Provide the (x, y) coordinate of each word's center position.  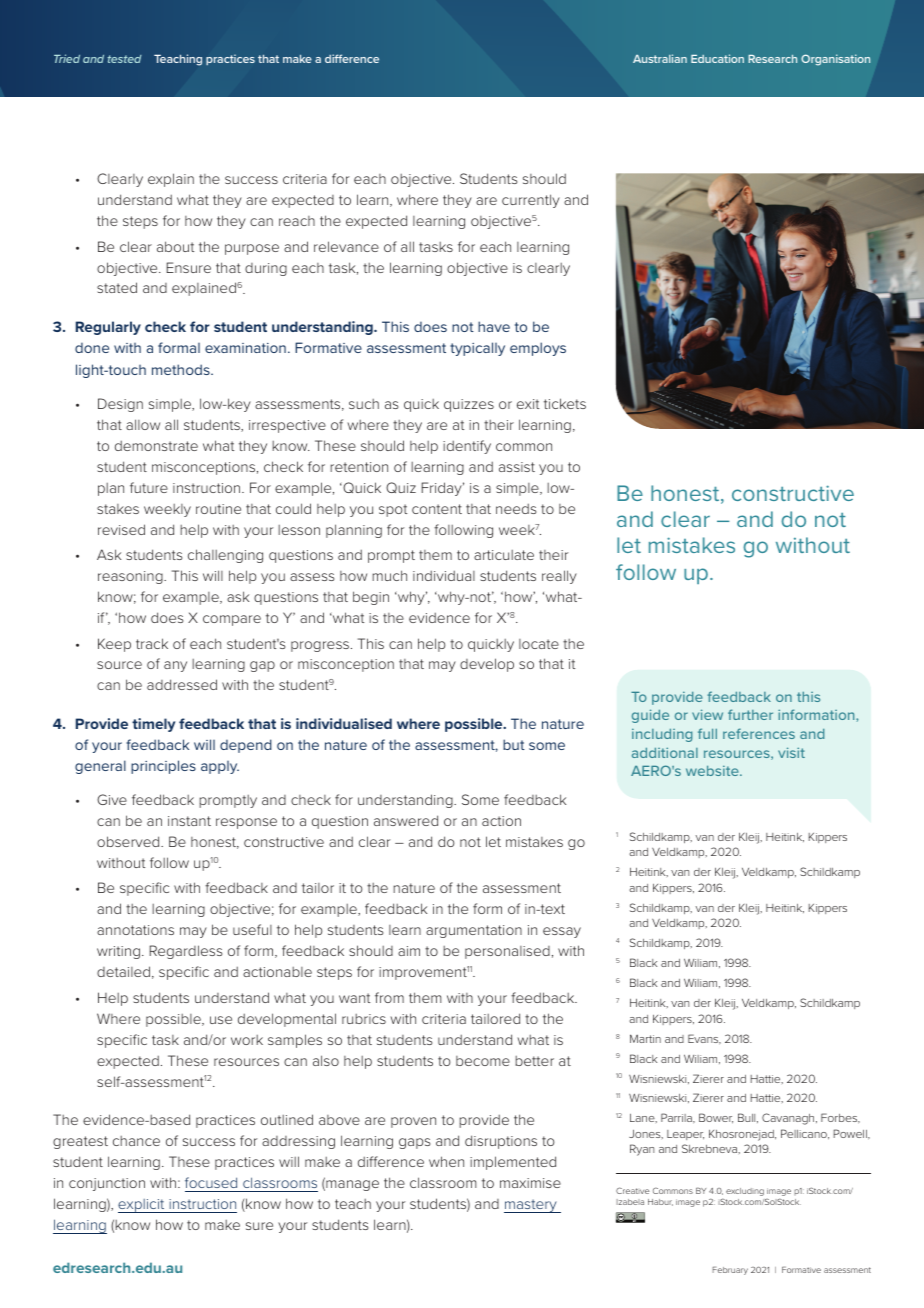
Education (717, 58)
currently (531, 201)
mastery (531, 1206)
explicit (142, 1206)
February (730, 1271)
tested (125, 59)
